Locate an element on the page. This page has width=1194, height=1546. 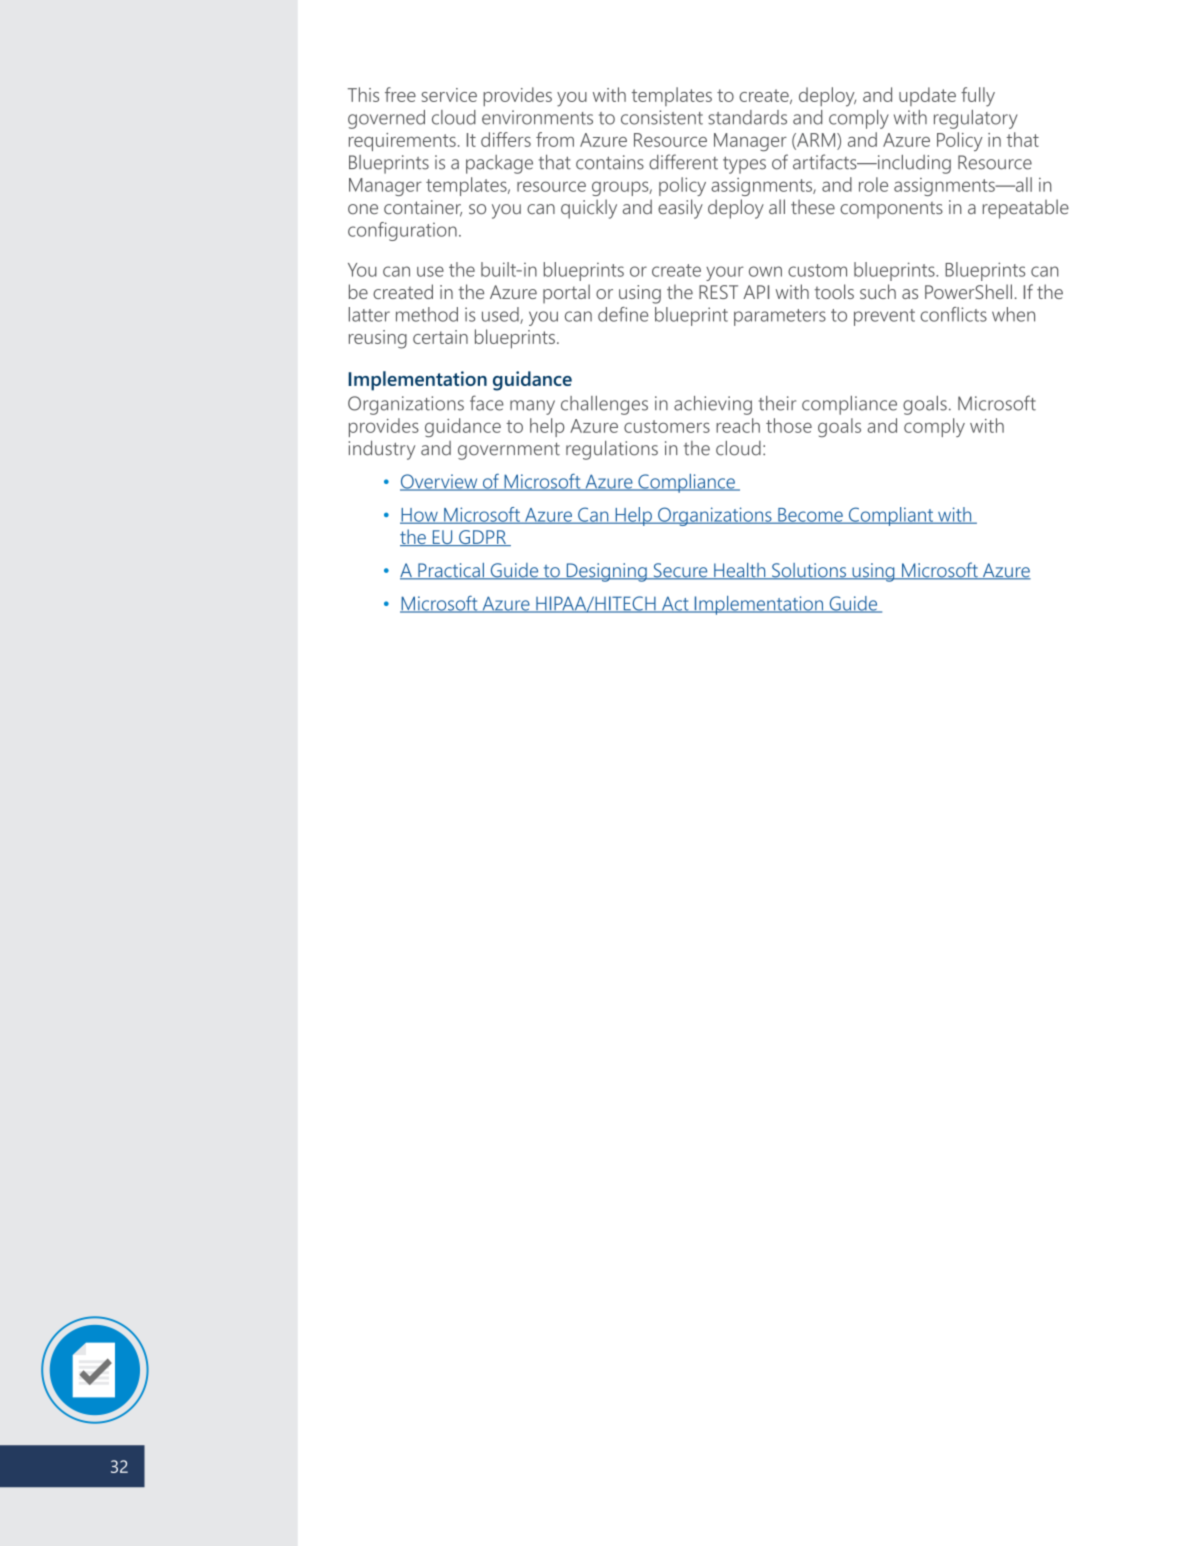
consistent is located at coordinates (662, 117).
